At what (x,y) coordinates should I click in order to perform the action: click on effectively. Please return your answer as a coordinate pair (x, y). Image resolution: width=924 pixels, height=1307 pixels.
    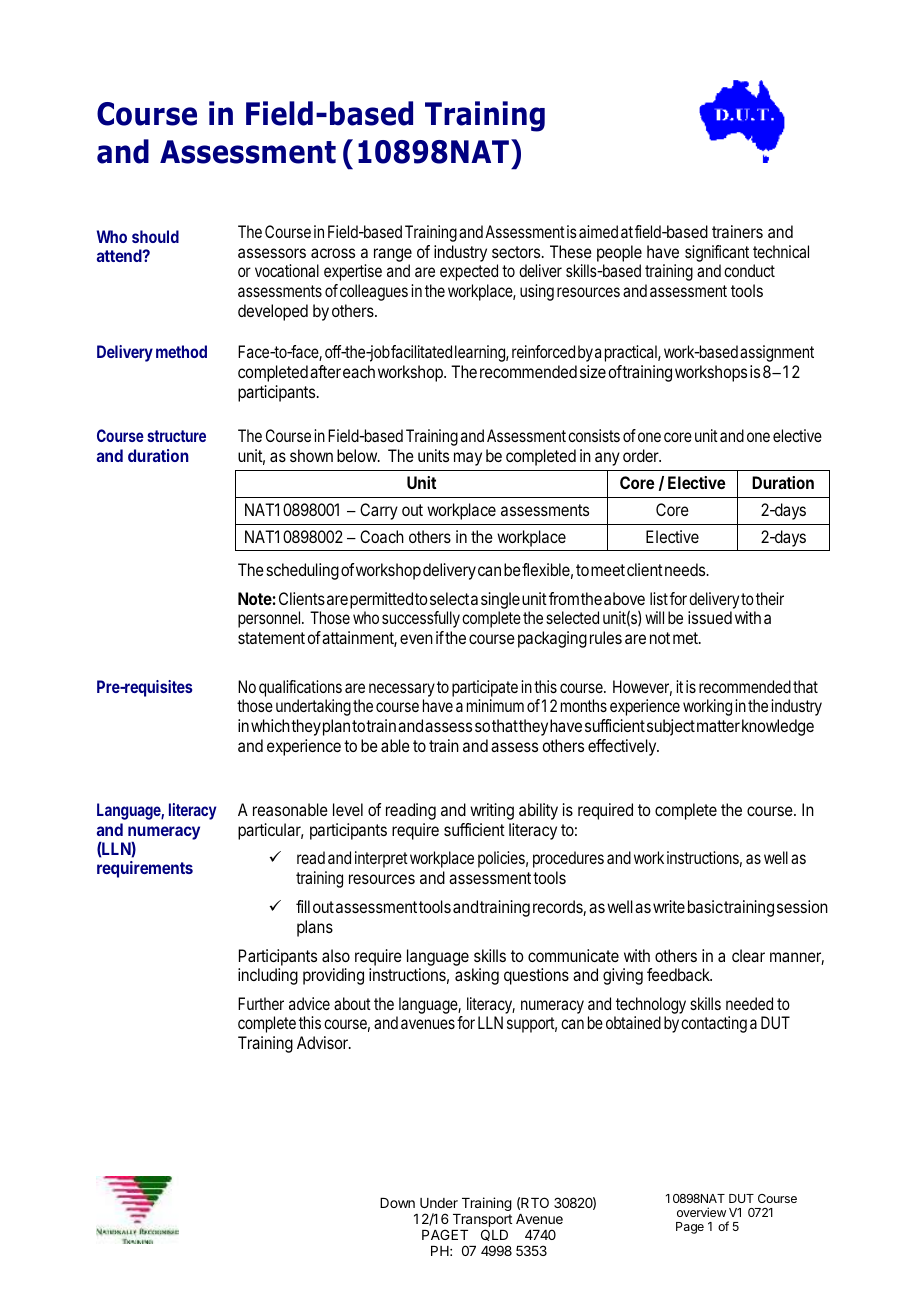
    Looking at the image, I should click on (623, 747).
